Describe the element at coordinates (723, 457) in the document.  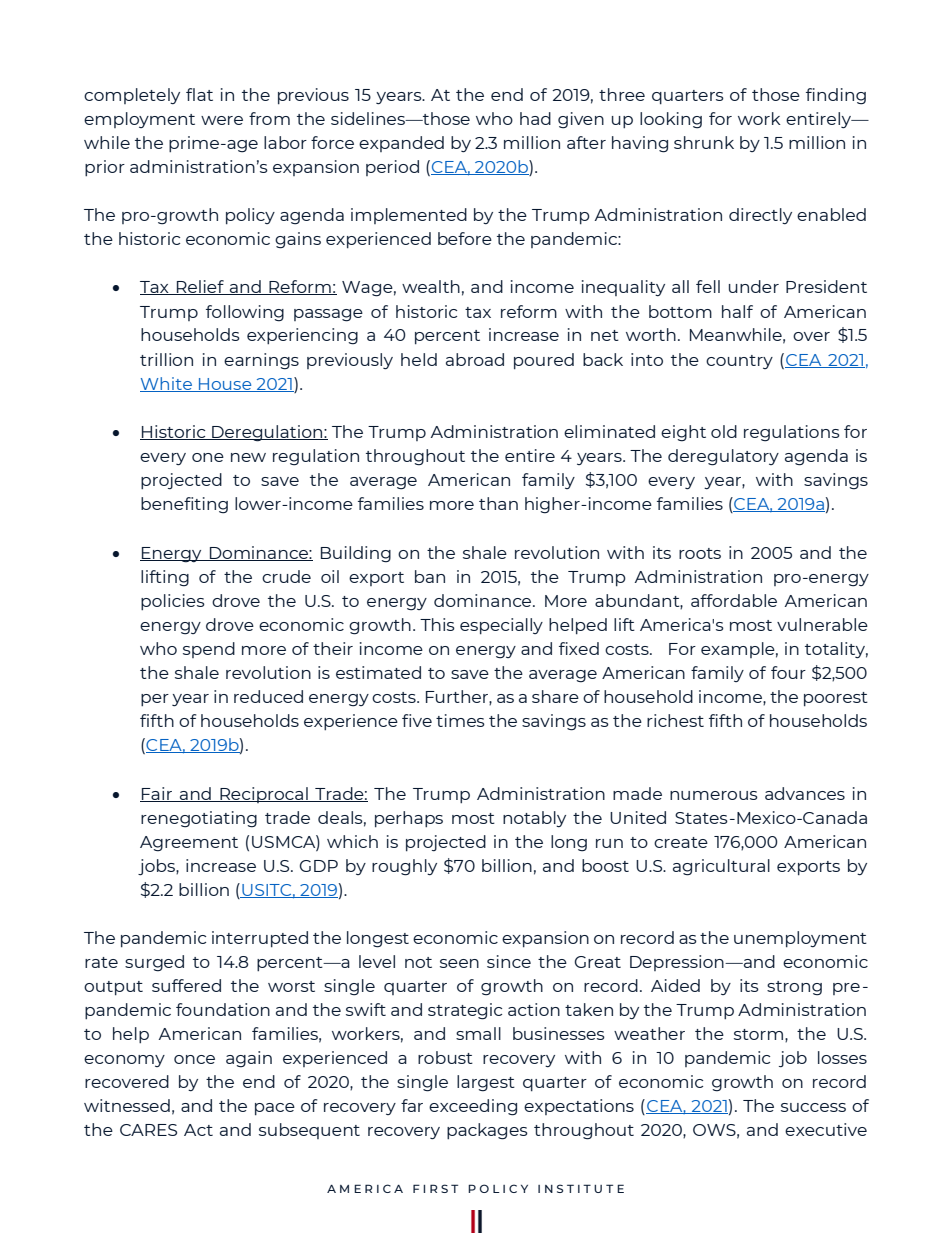
I see `deregulatory` at that location.
